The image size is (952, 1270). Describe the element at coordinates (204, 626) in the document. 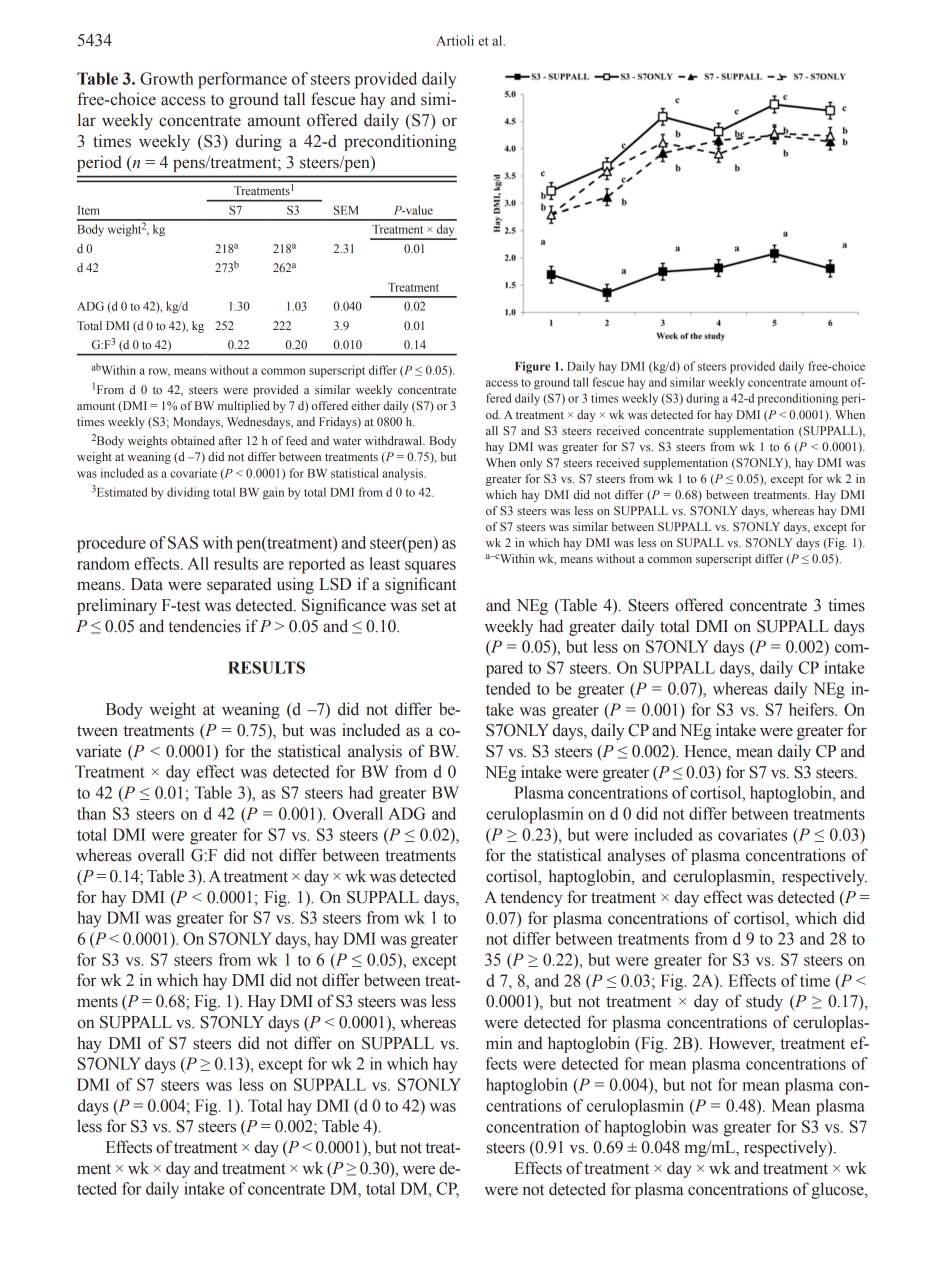

I see `tendencies` at that location.
